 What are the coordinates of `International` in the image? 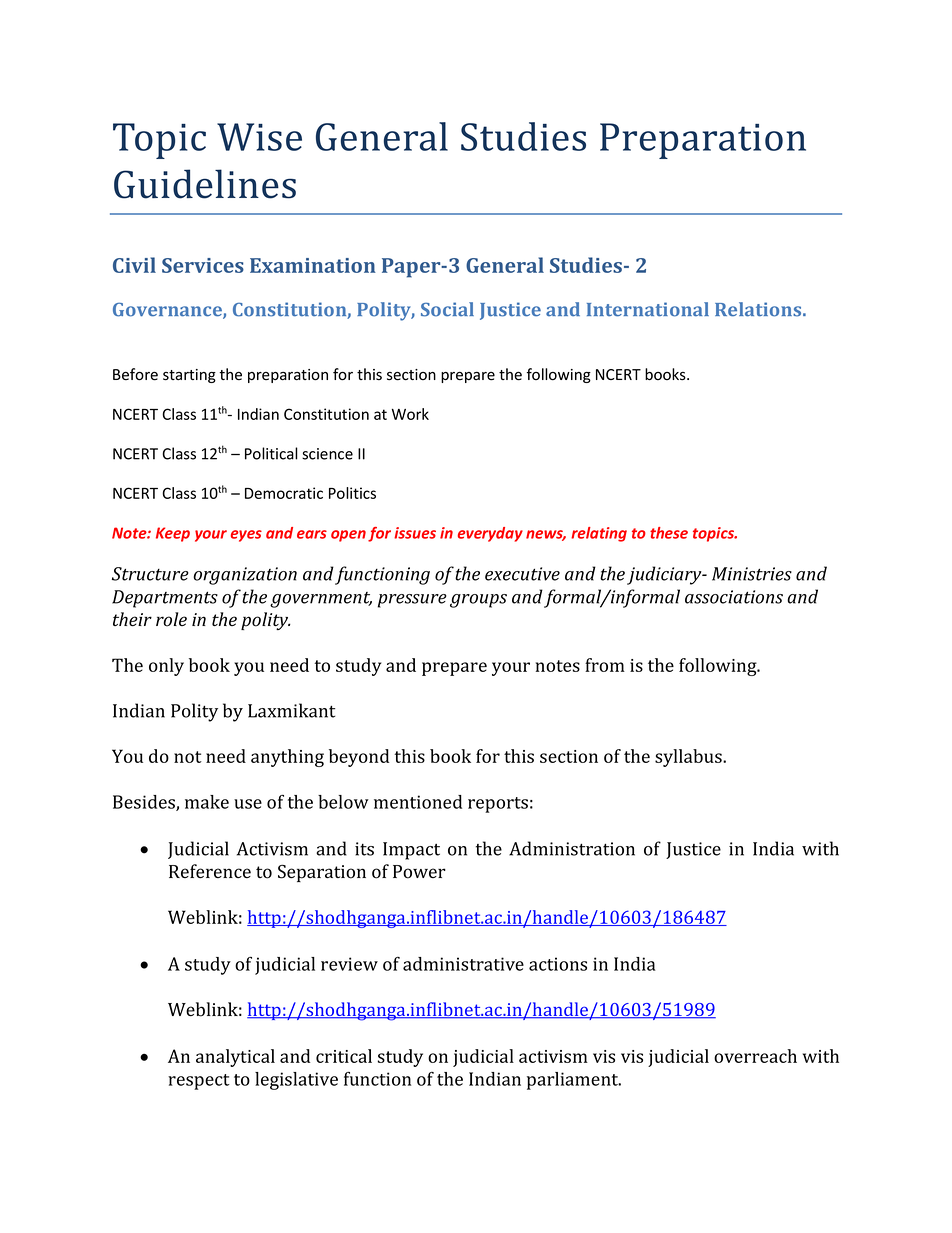 It's located at (648, 309).
